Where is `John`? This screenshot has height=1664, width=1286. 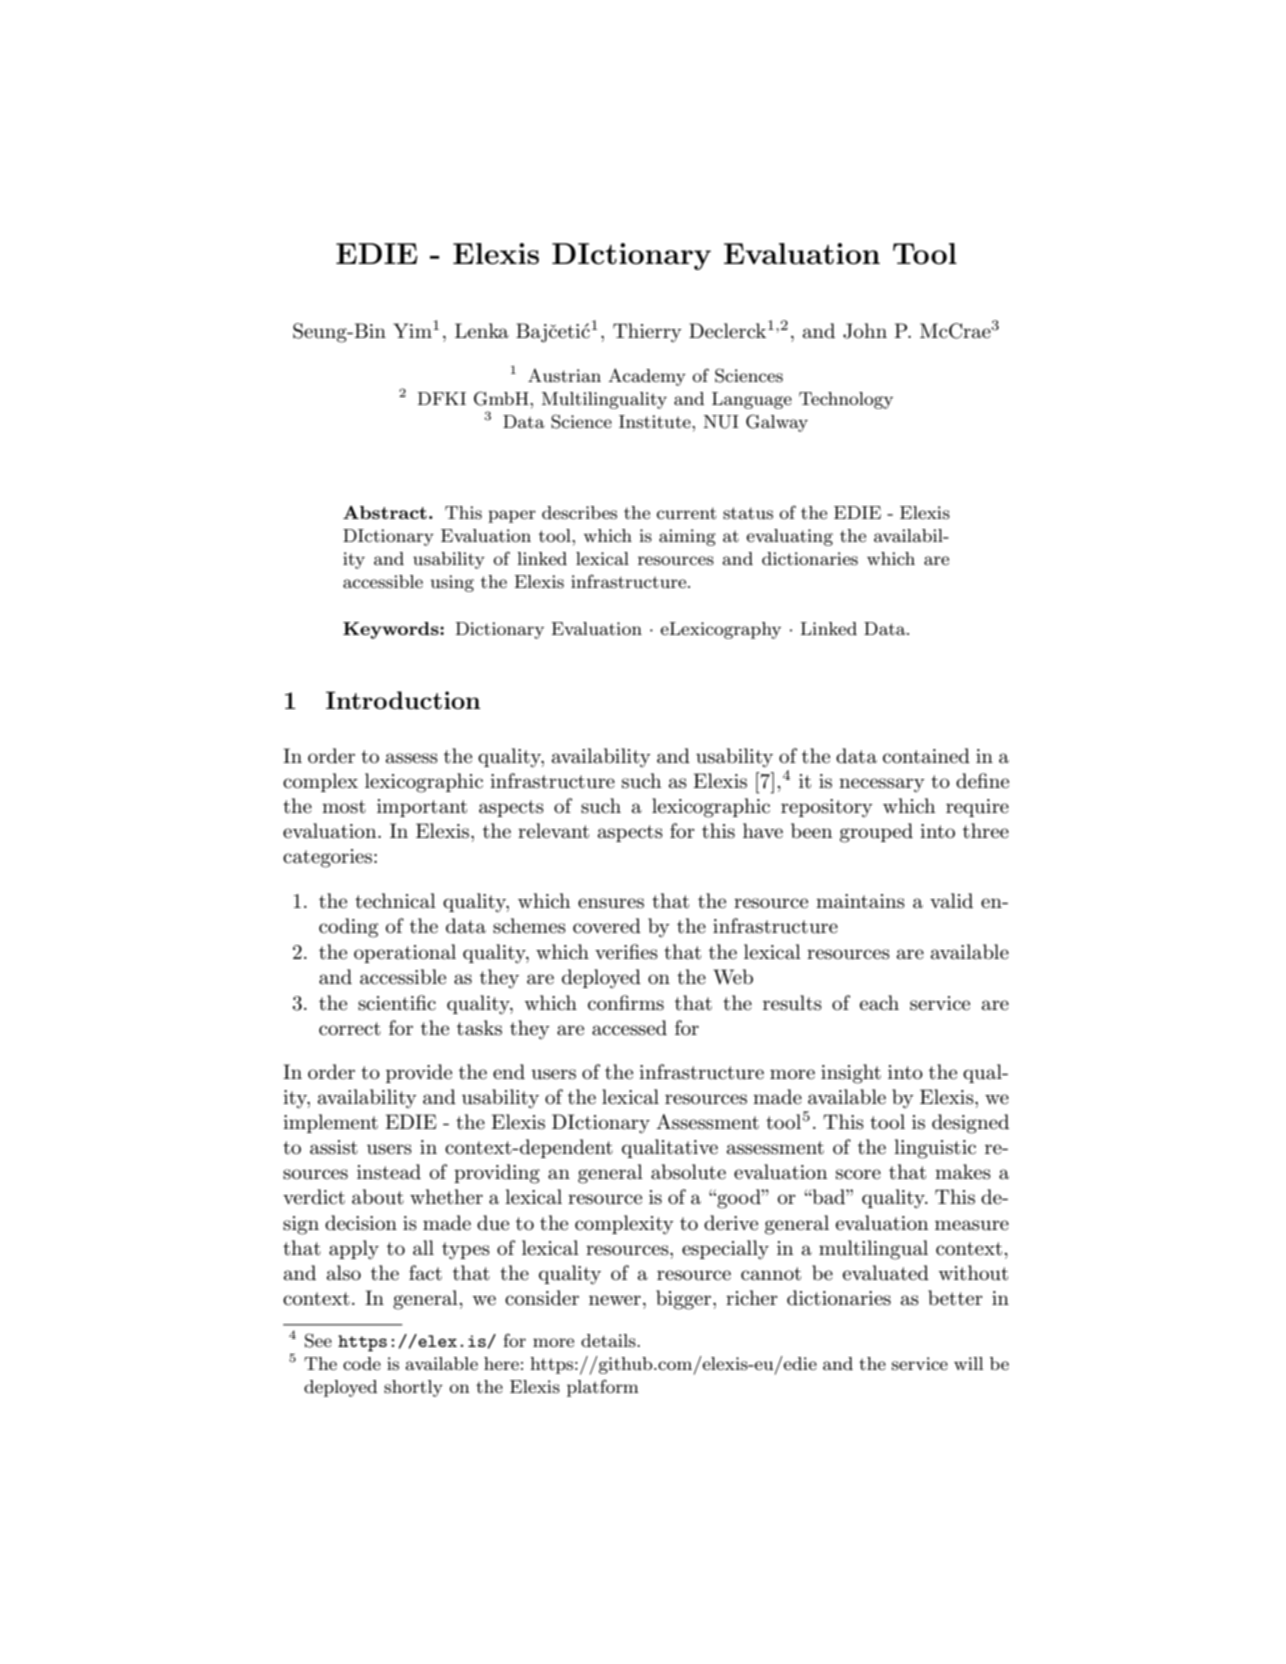 John is located at coordinates (865, 331).
